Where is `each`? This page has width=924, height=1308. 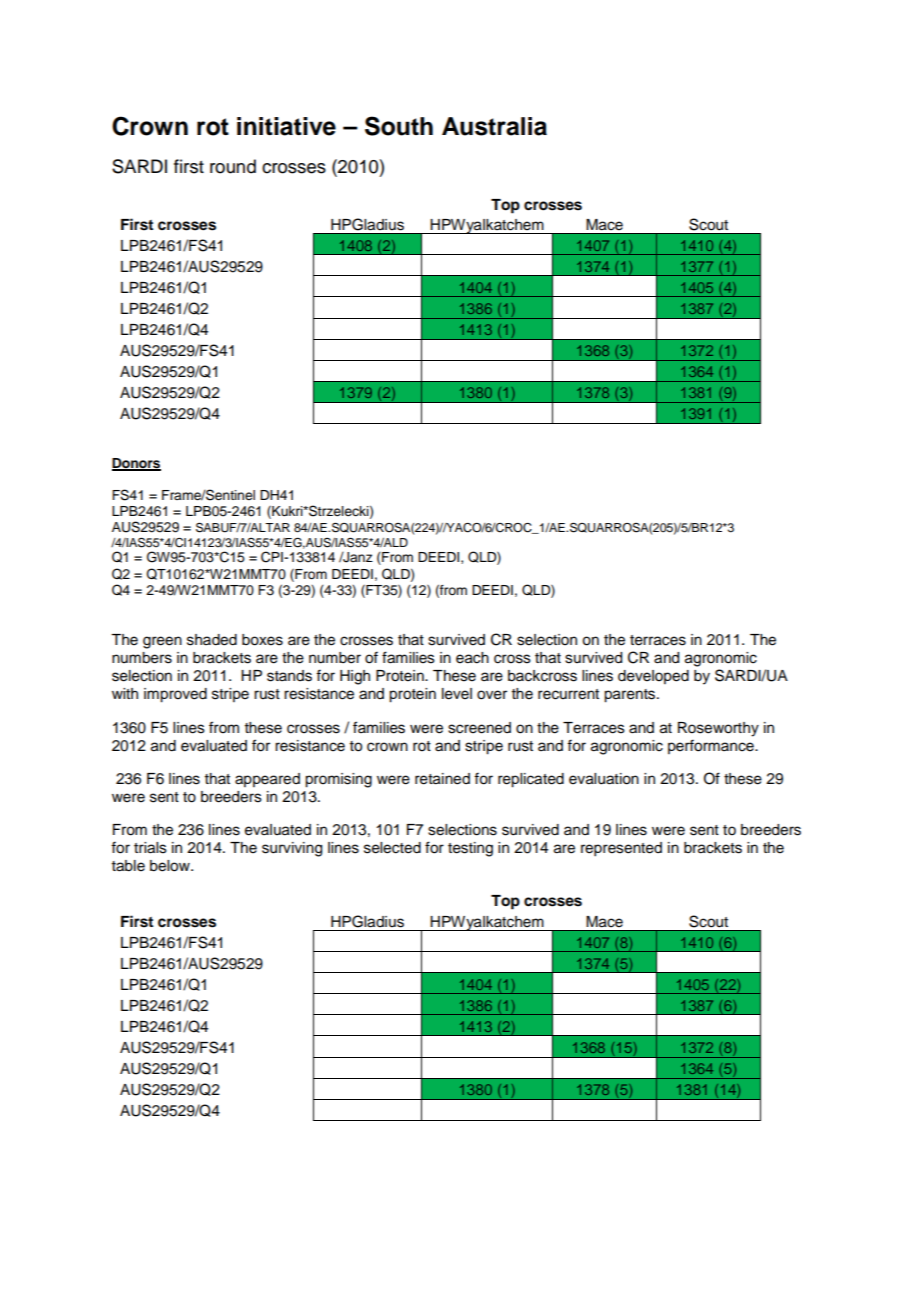
each is located at coordinates (472, 658).
